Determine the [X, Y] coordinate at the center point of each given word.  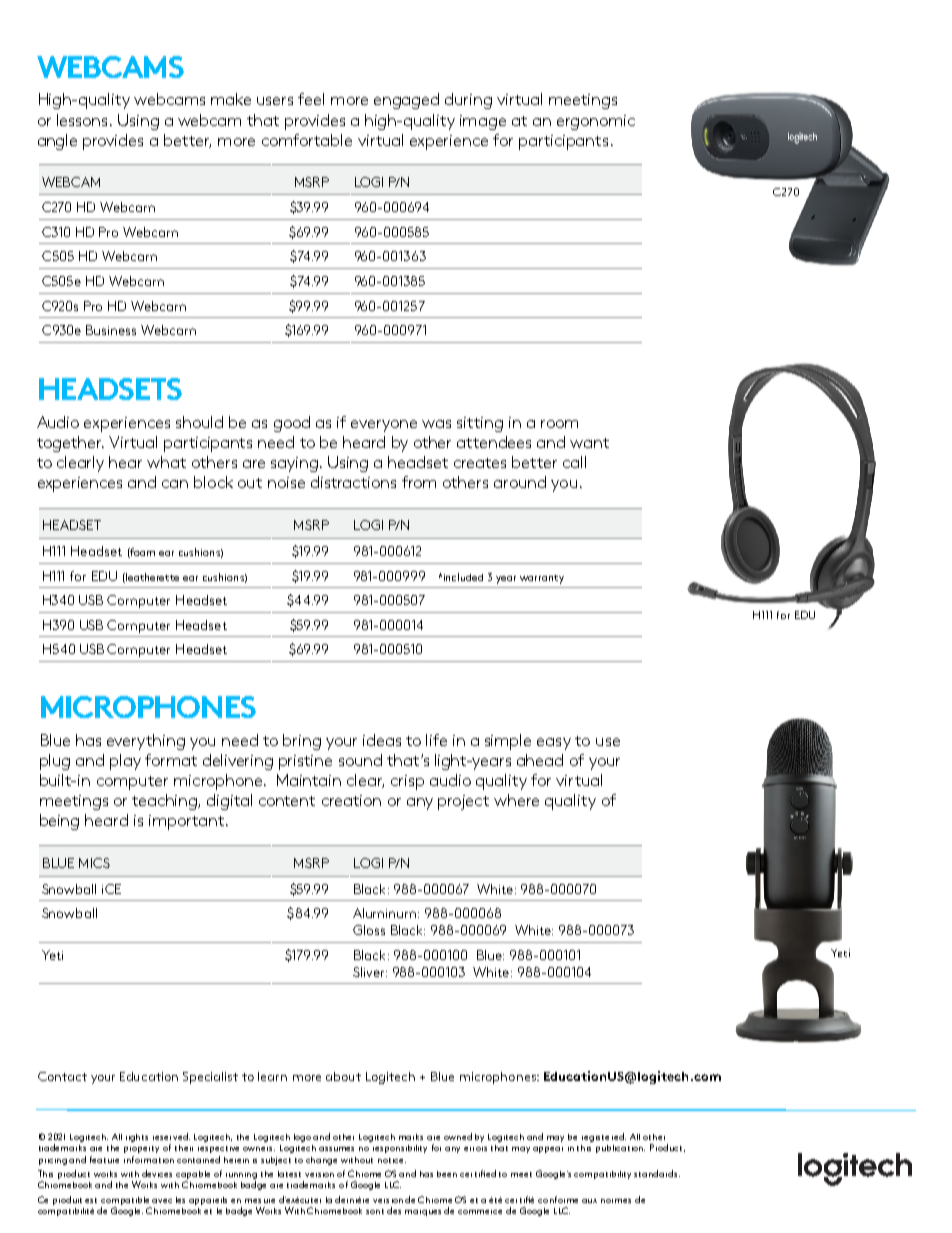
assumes [336, 1149]
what [166, 462]
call [574, 462]
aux [589, 1201]
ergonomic [596, 122]
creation [351, 800]
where [516, 800]
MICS [94, 863]
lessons [84, 120]
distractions [353, 482]
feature [104, 1159]
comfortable [307, 140]
